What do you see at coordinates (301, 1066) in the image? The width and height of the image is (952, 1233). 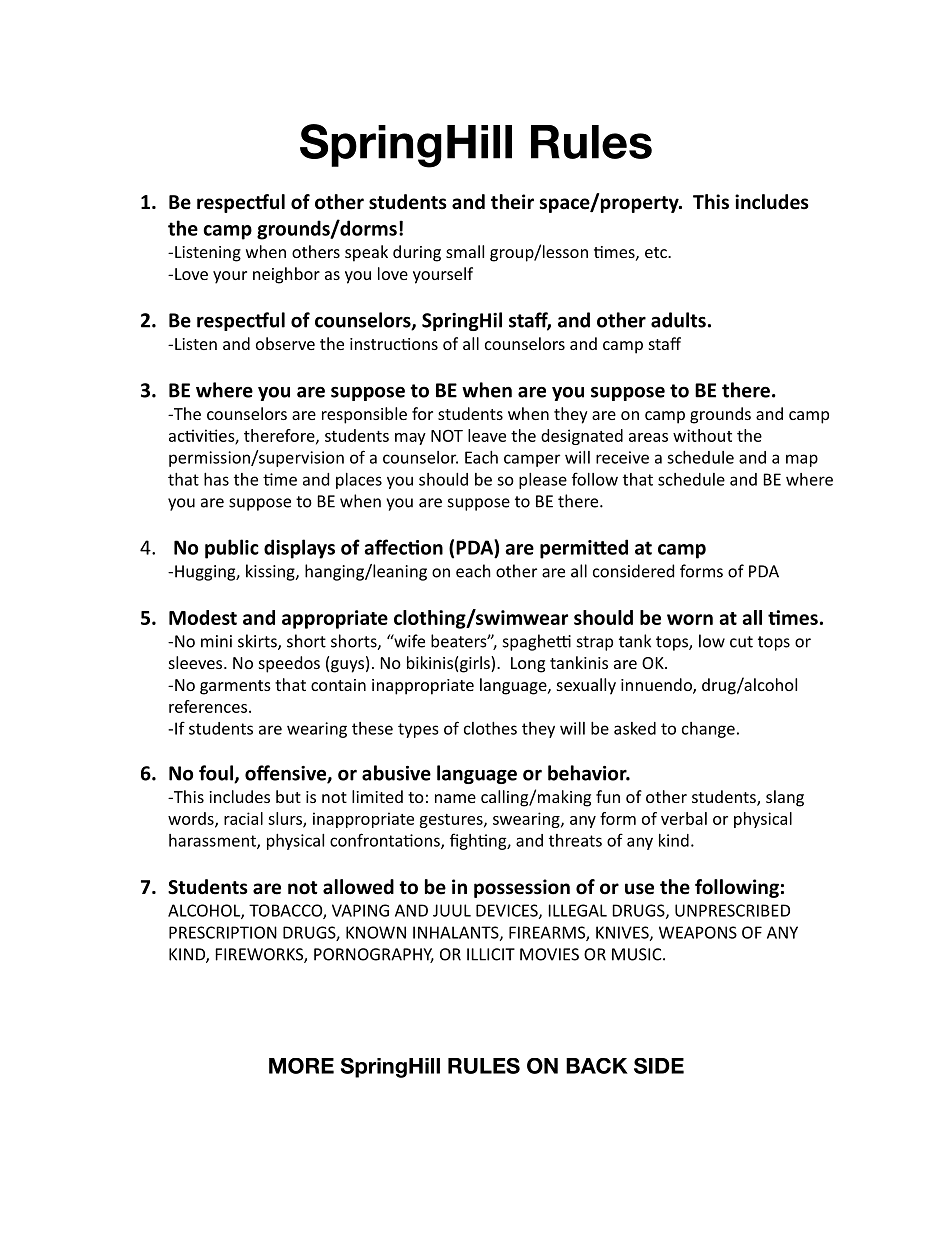 I see `MORE` at bounding box center [301, 1066].
